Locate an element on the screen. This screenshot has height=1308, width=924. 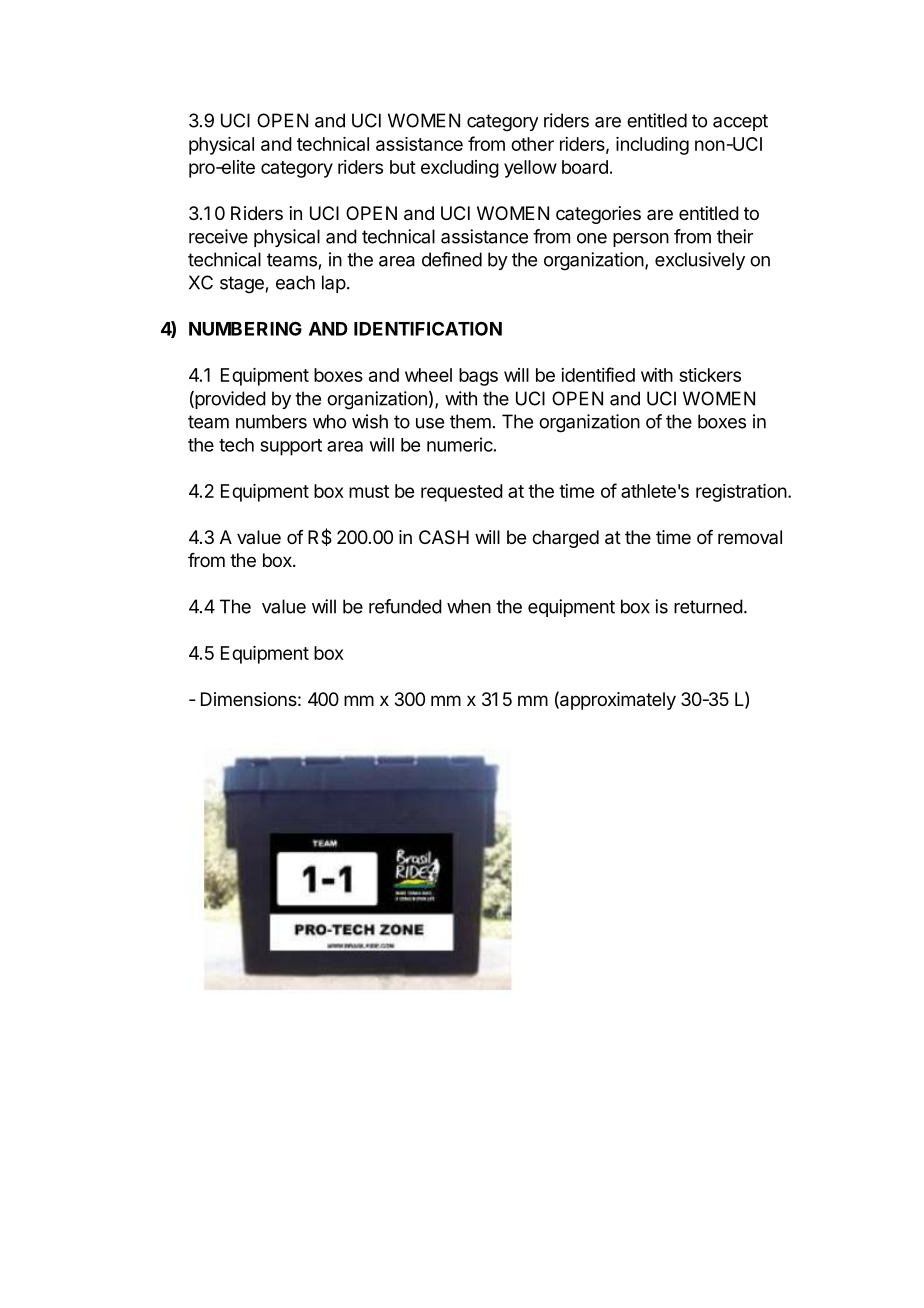
but is located at coordinates (403, 167).
